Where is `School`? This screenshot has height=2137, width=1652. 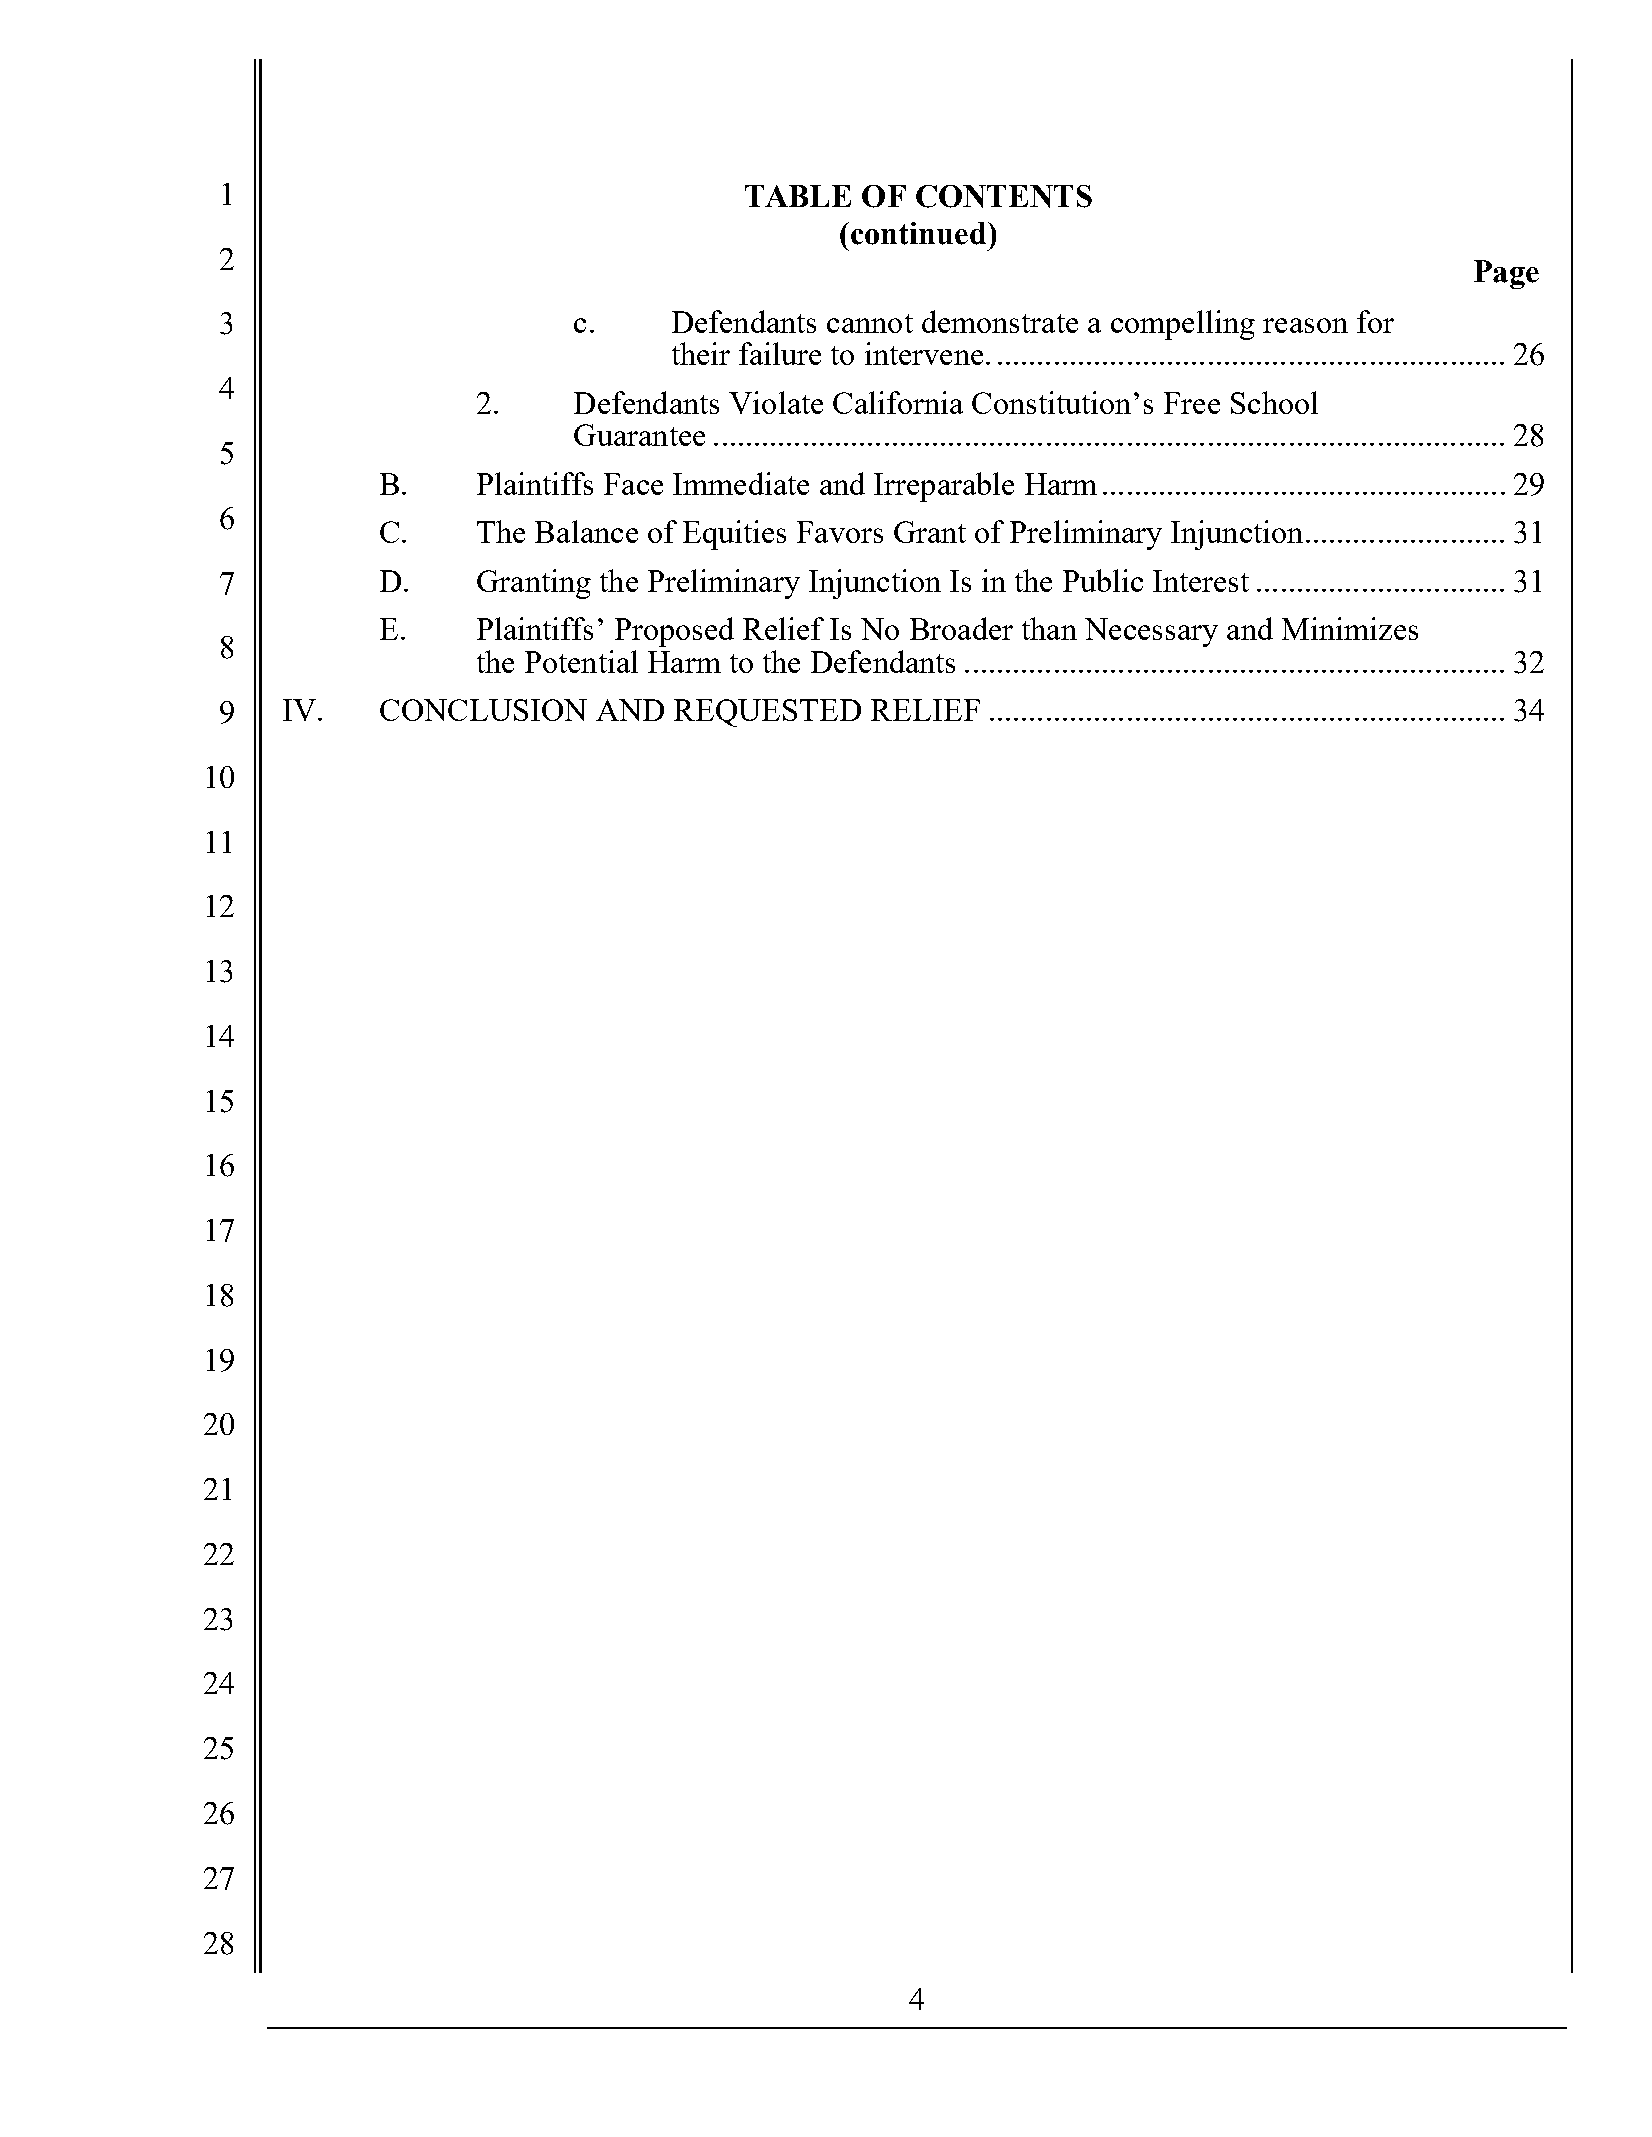 School is located at coordinates (1274, 402).
